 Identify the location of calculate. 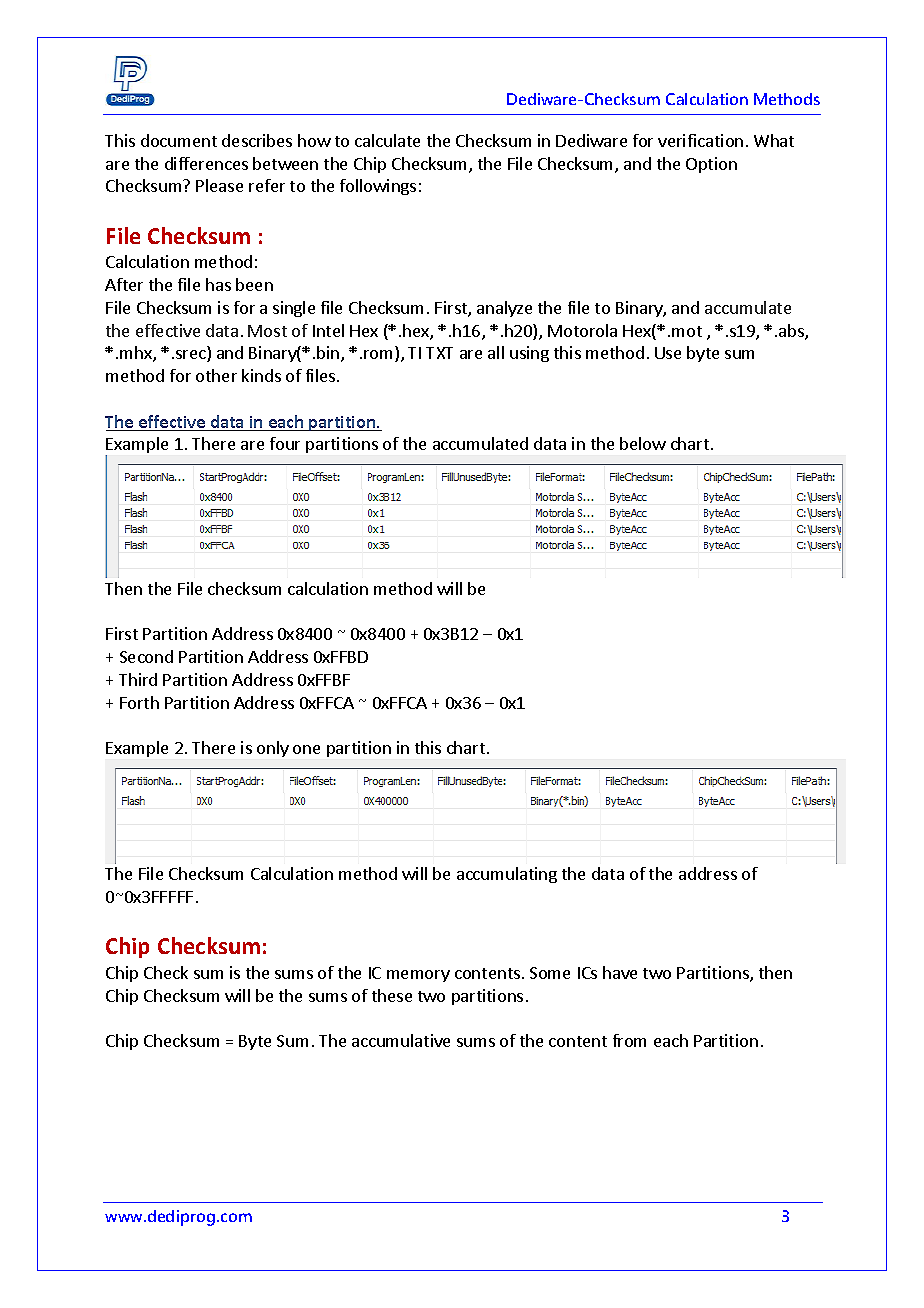
(387, 140).
